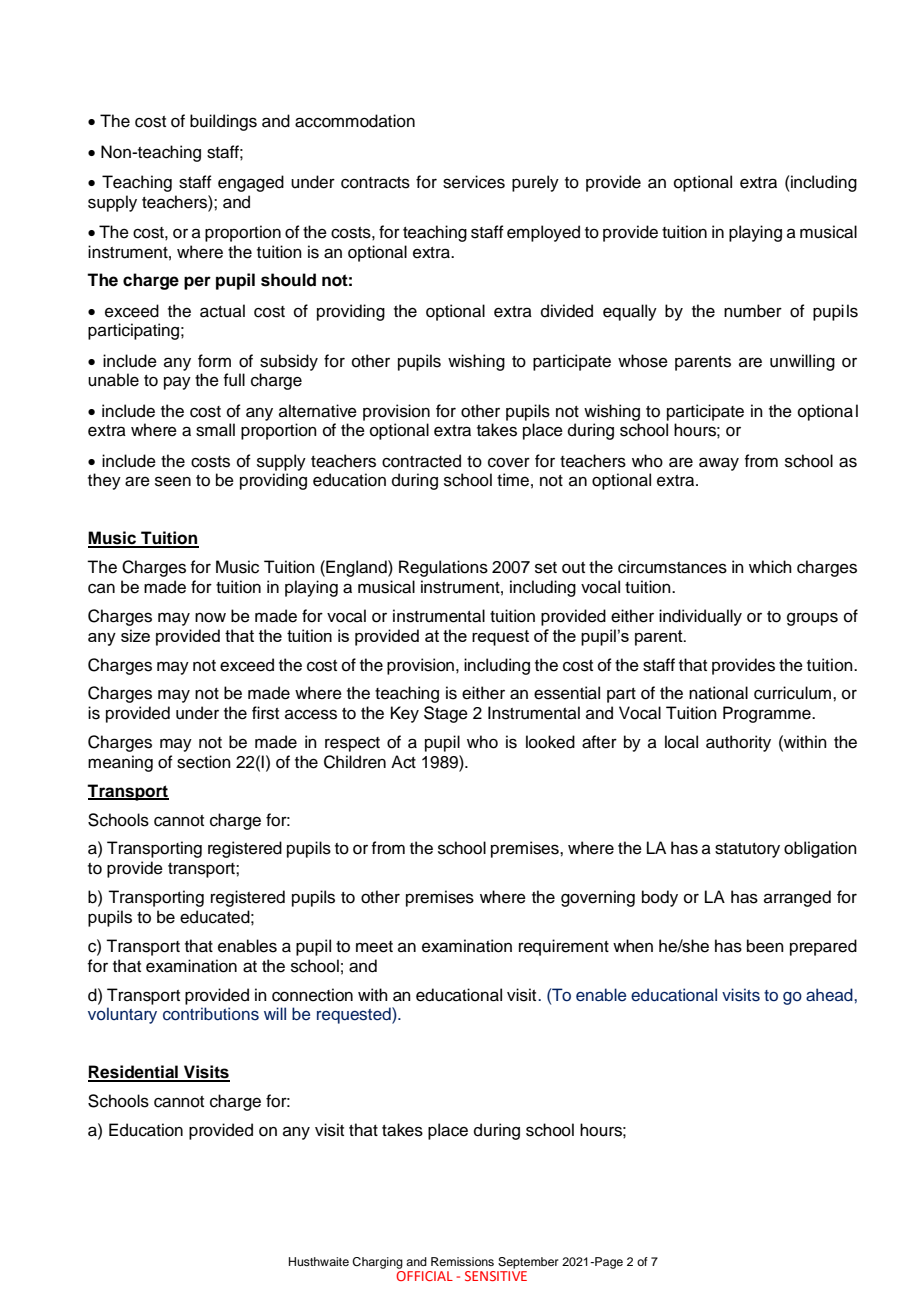  Describe the element at coordinates (223, 122) in the screenshot. I see `buildings` at that location.
